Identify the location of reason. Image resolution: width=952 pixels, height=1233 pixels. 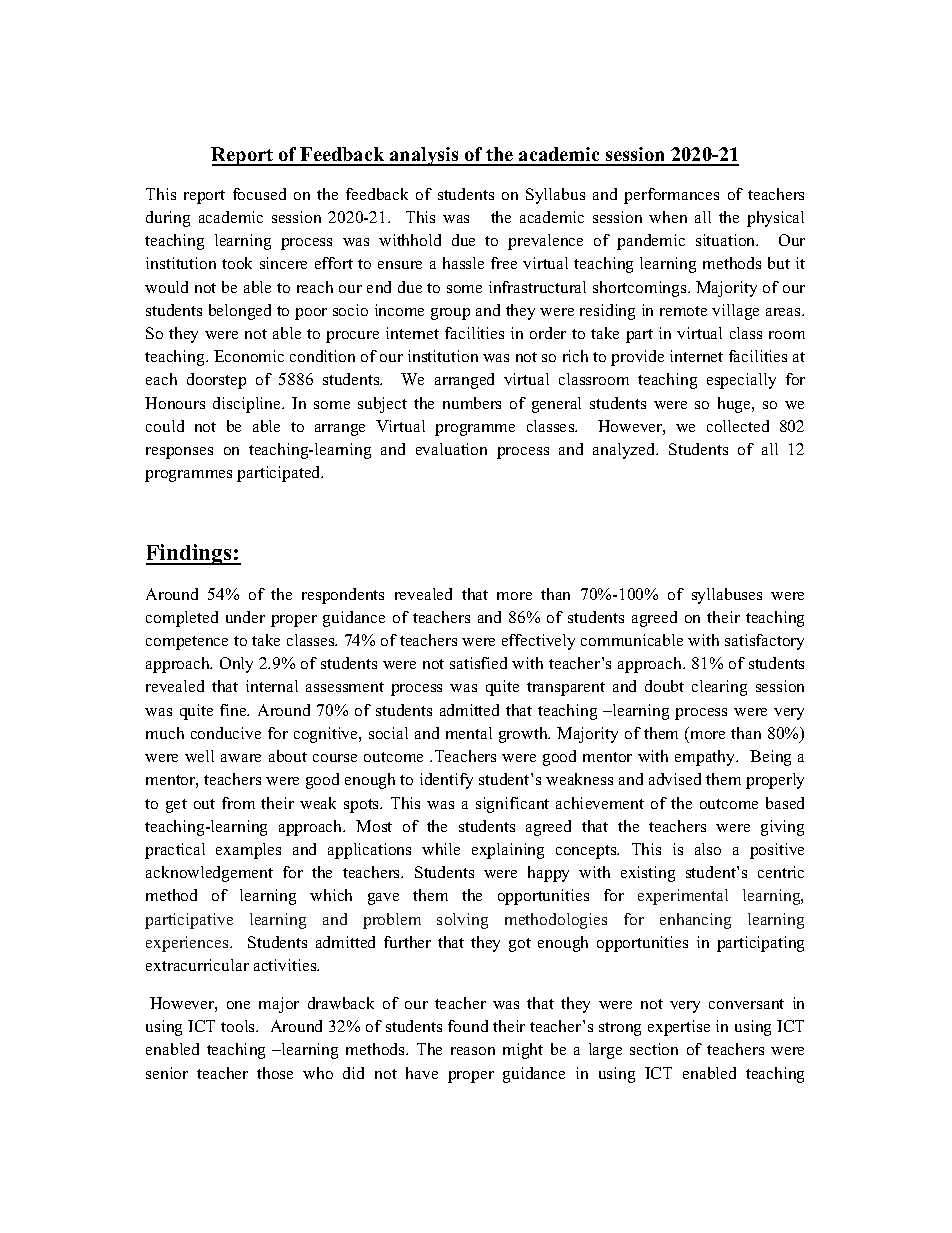
(473, 1051).
